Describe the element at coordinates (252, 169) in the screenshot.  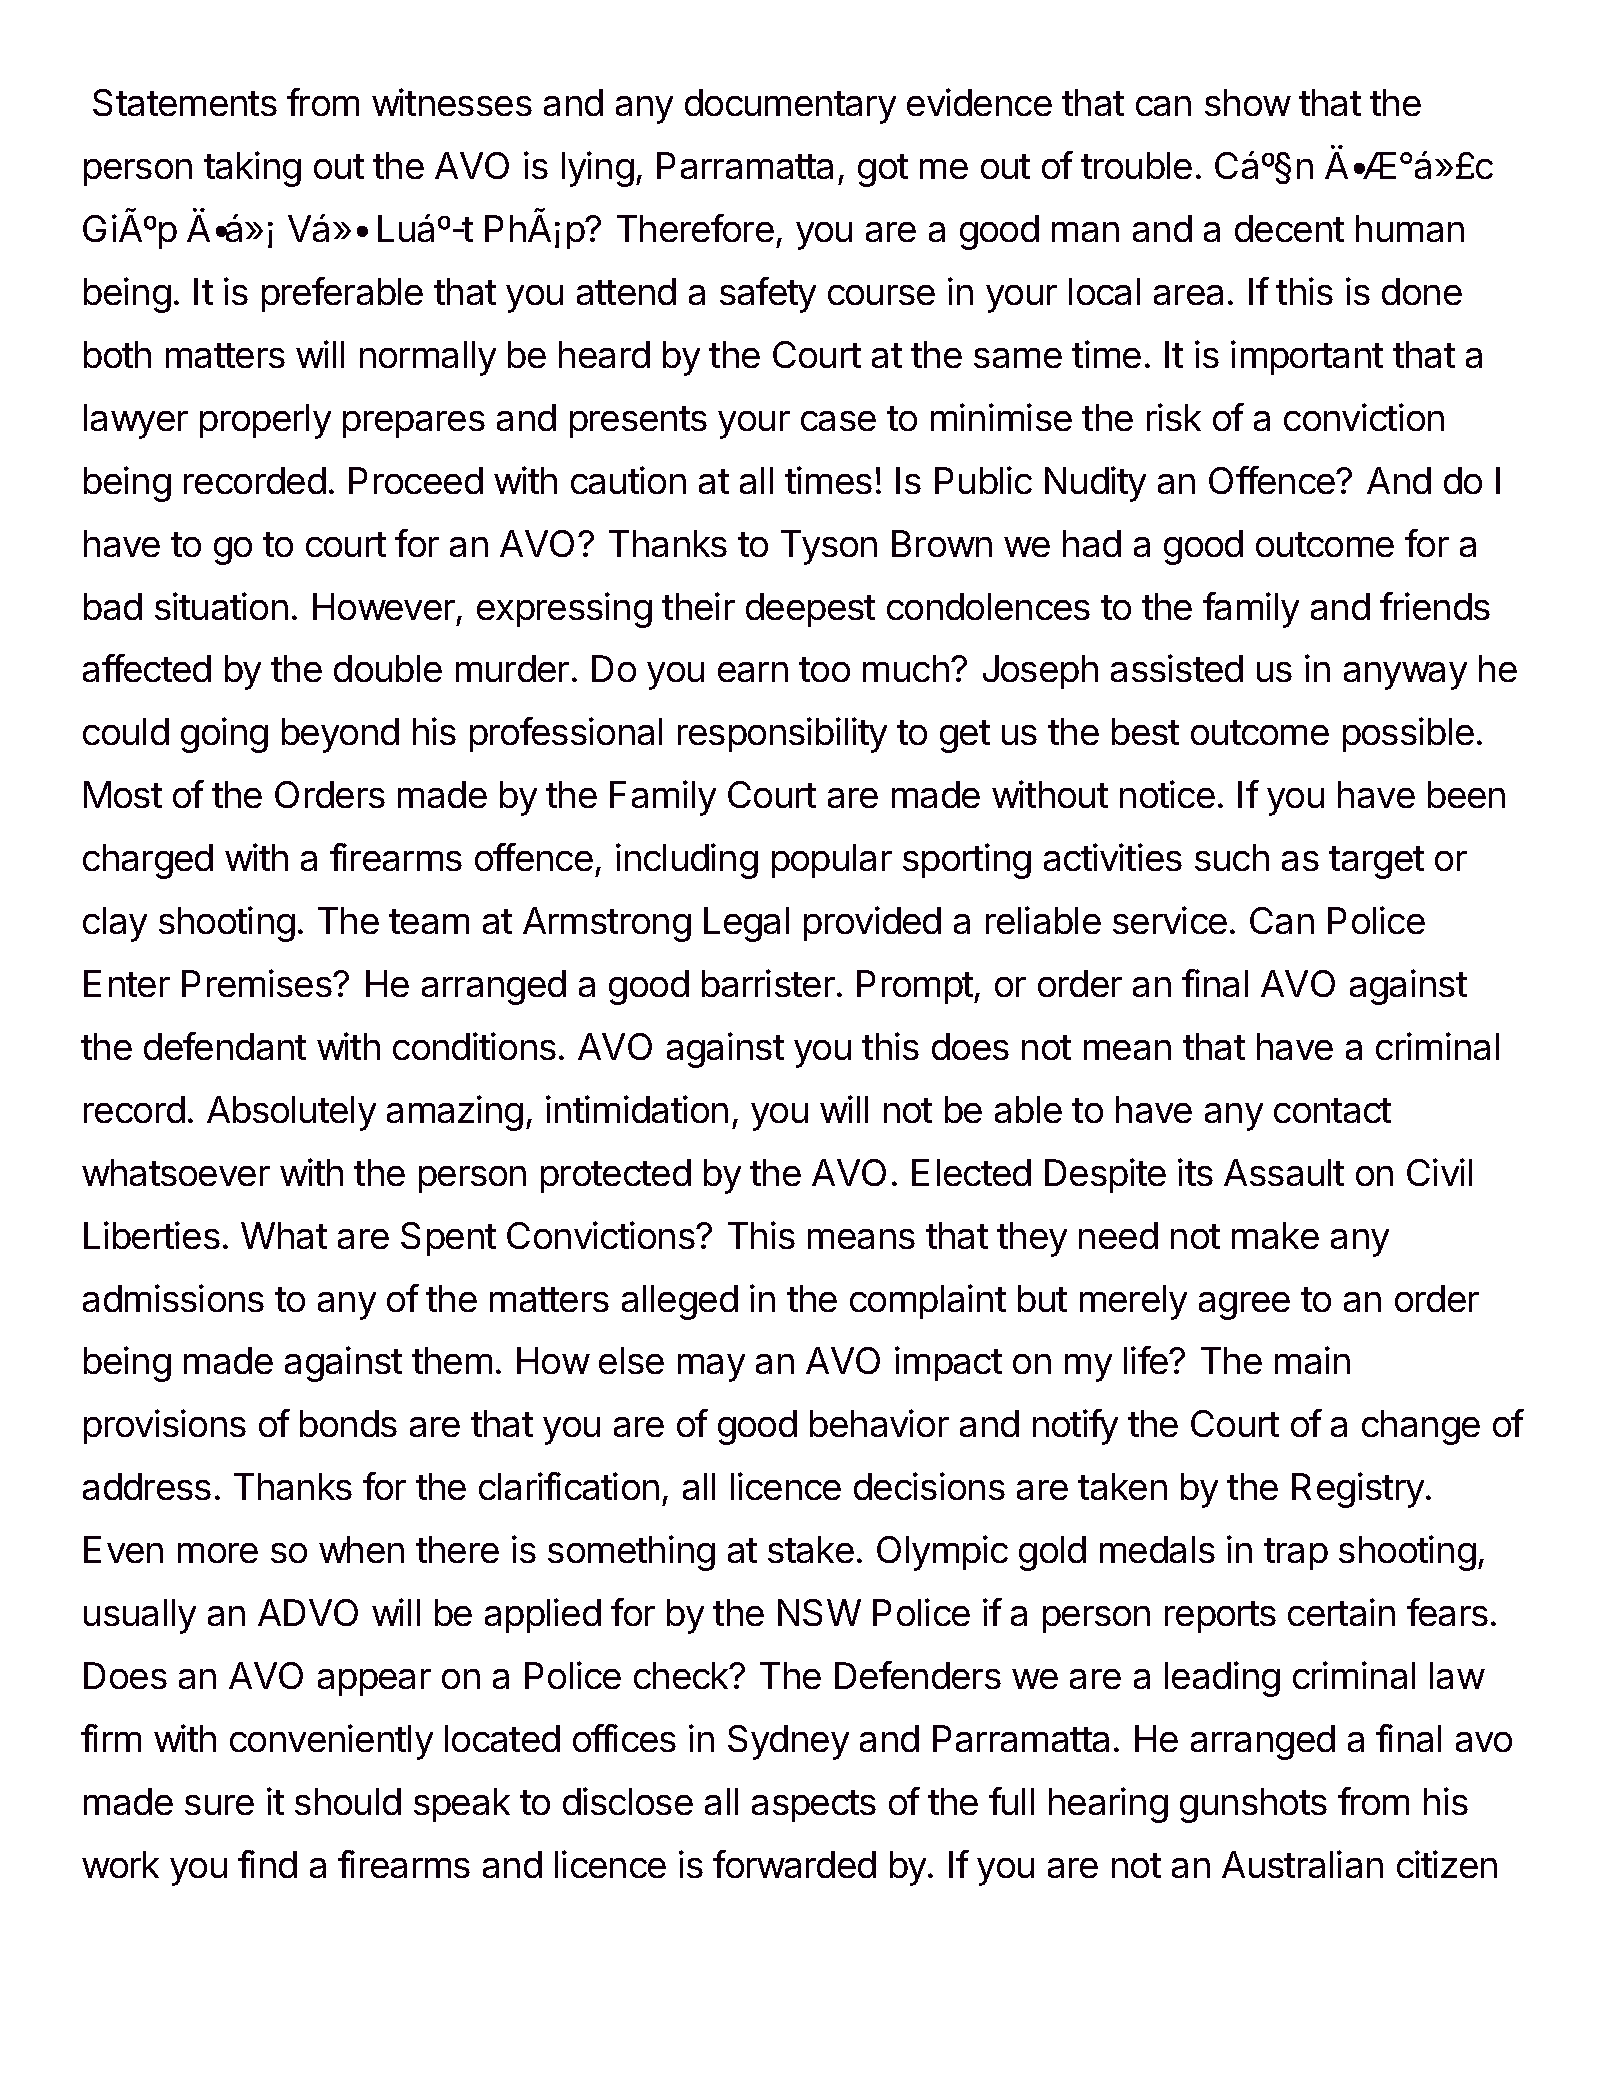
I see `taking` at that location.
